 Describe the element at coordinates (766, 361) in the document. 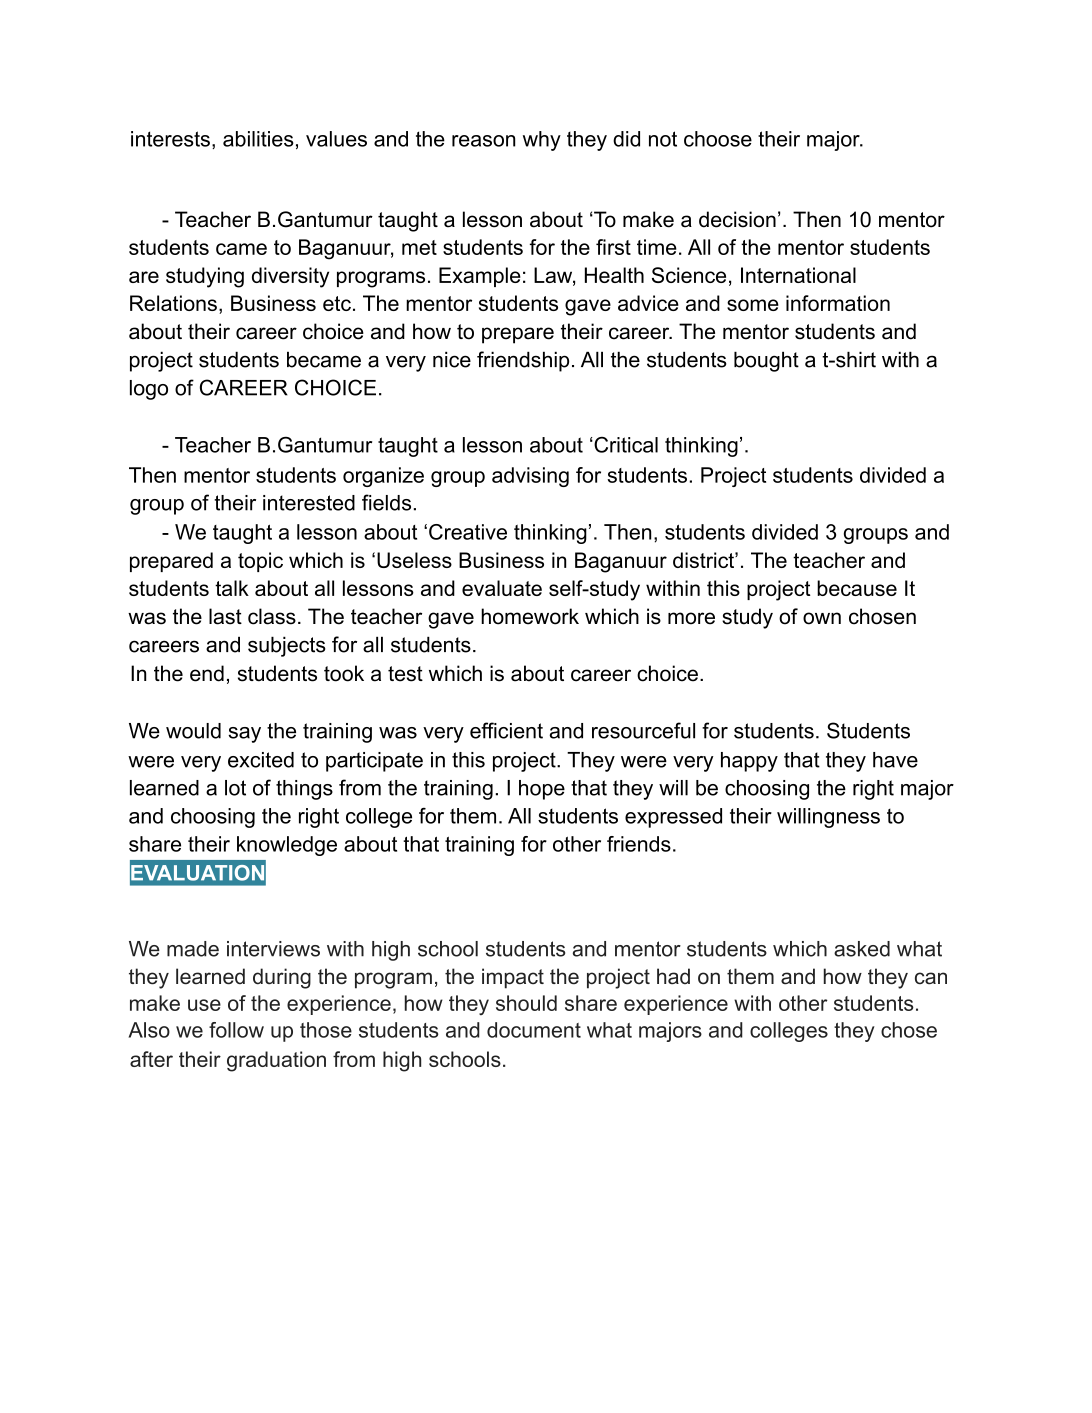

I see `bought` at that location.
